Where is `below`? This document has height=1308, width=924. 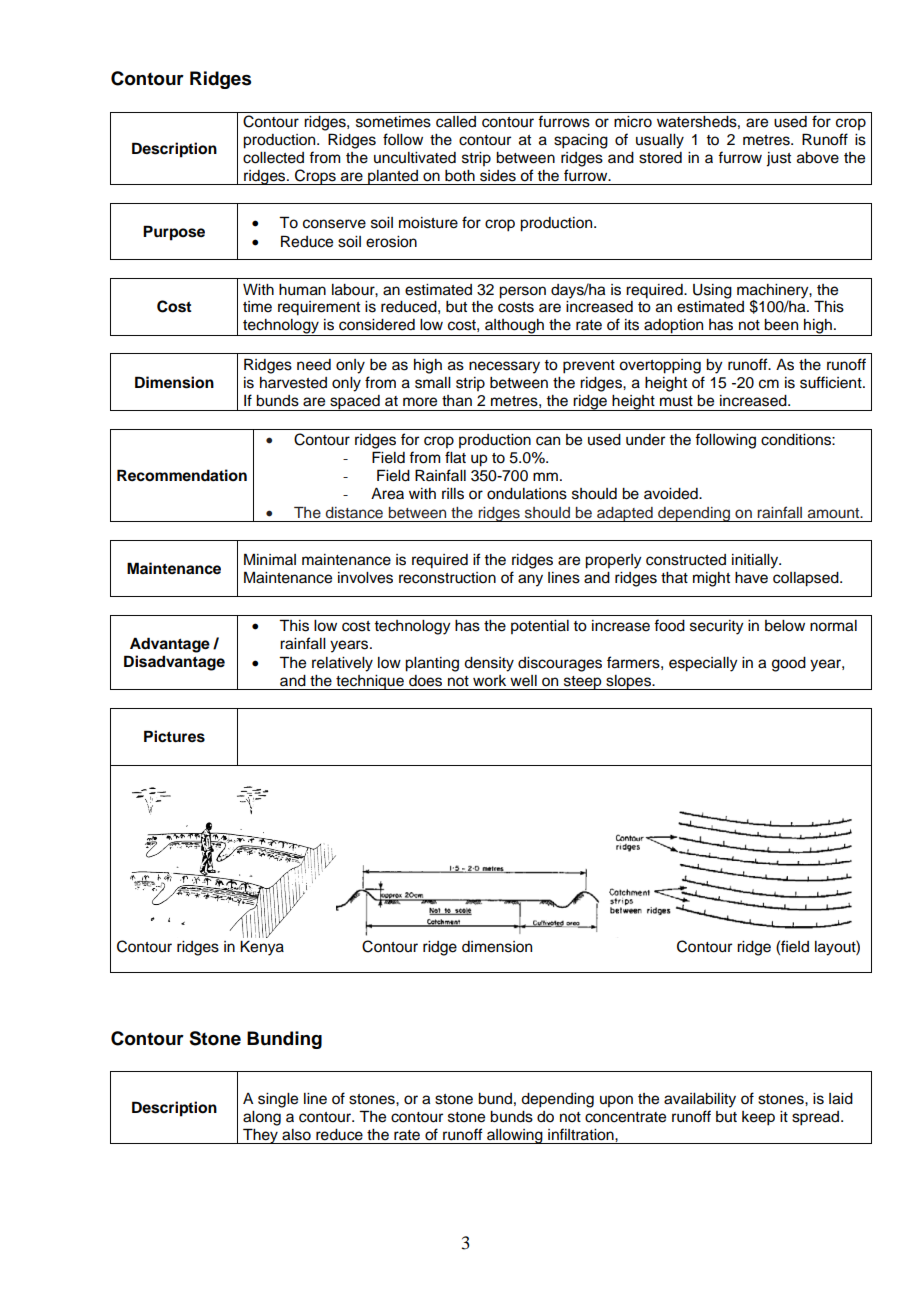
below is located at coordinates (785, 626).
